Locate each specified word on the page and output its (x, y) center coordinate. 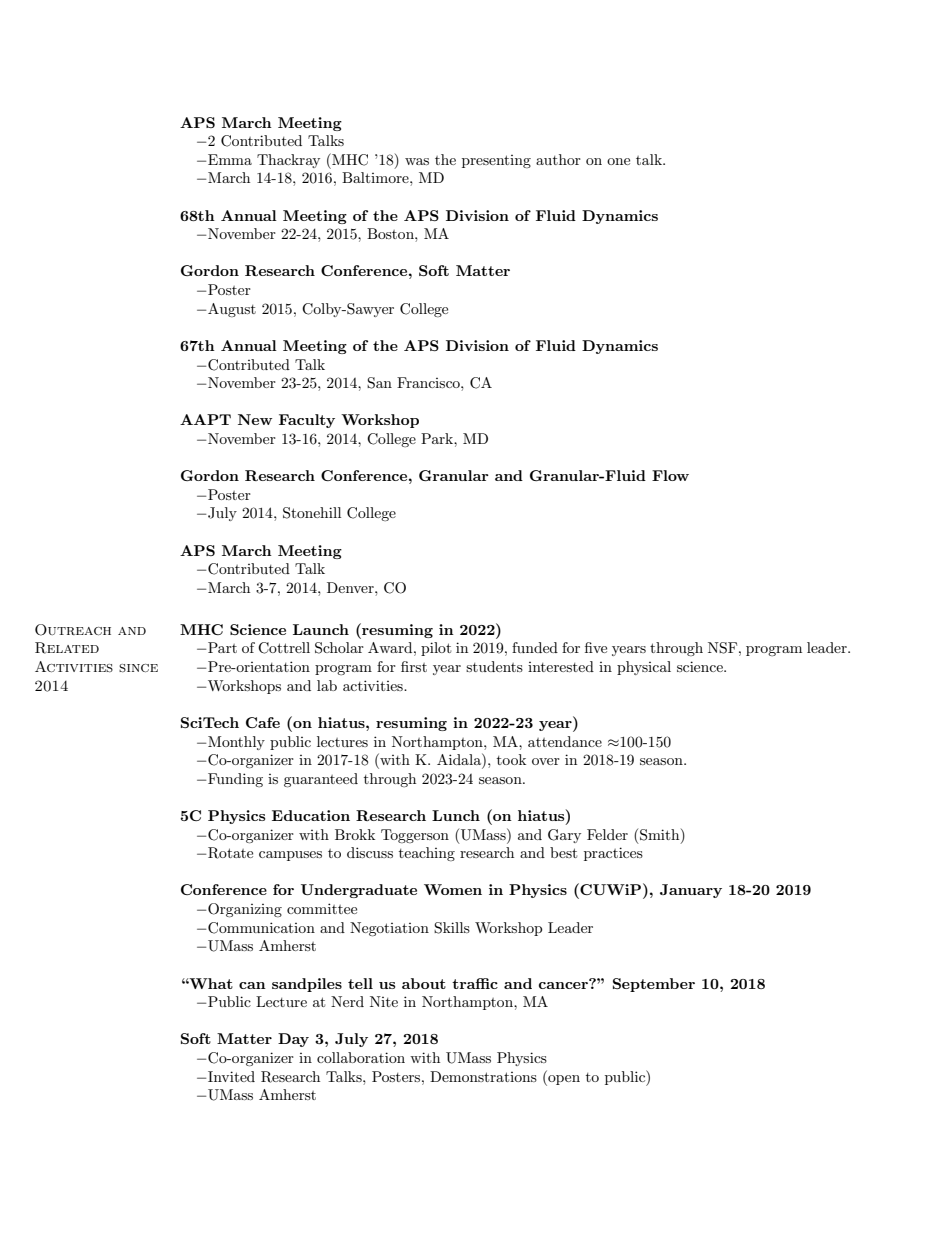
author (558, 159)
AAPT (205, 419)
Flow (670, 475)
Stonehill (312, 513)
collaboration (361, 1057)
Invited (231, 1076)
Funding (235, 780)
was (417, 161)
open (563, 1080)
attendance (565, 741)
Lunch (456, 815)
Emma (230, 159)
